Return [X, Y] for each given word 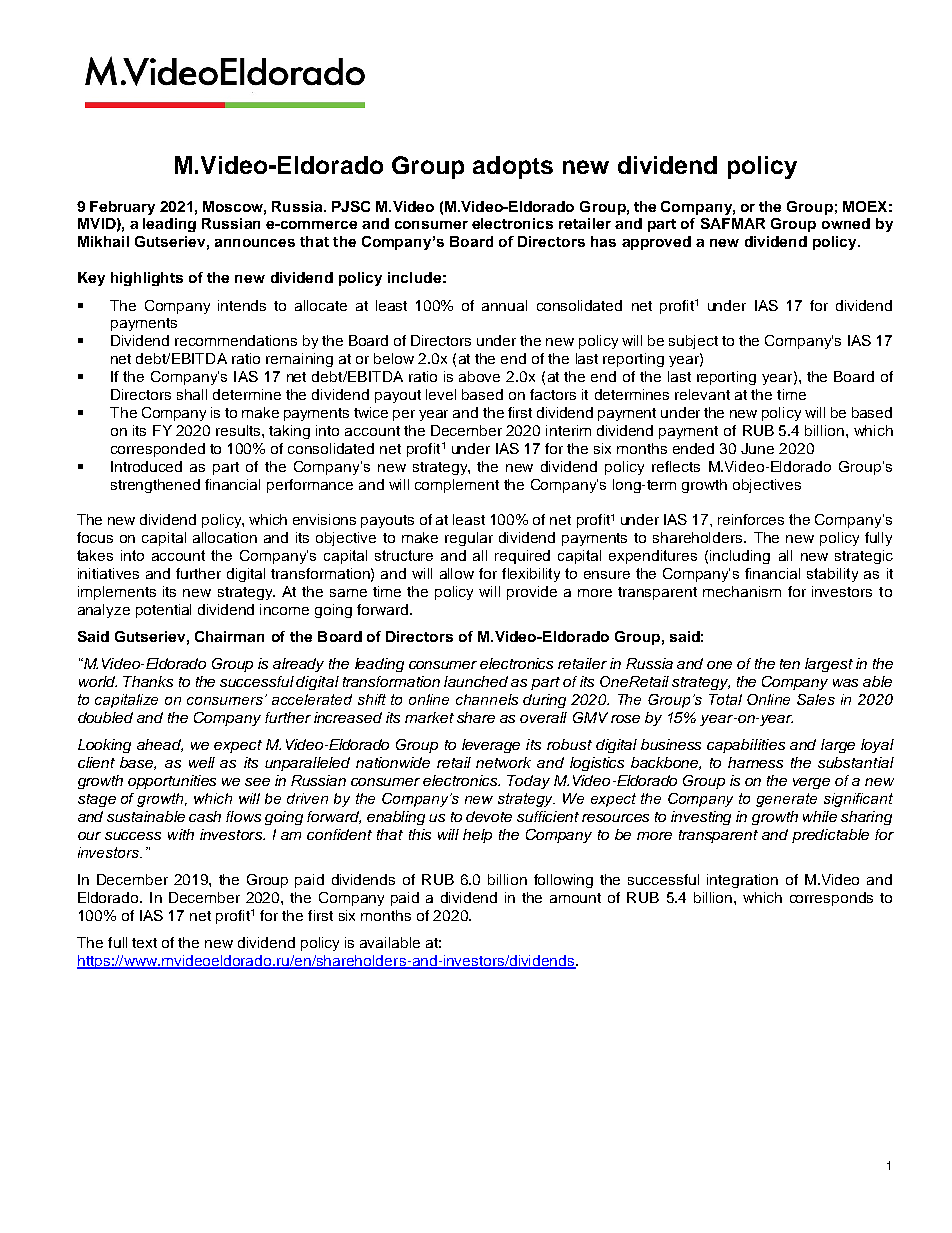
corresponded [158, 450]
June [757, 448]
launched [476, 681]
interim [568, 430]
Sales [816, 699]
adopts [513, 167]
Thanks [148, 681]
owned [846, 223]
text [144, 943]
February [122, 208]
